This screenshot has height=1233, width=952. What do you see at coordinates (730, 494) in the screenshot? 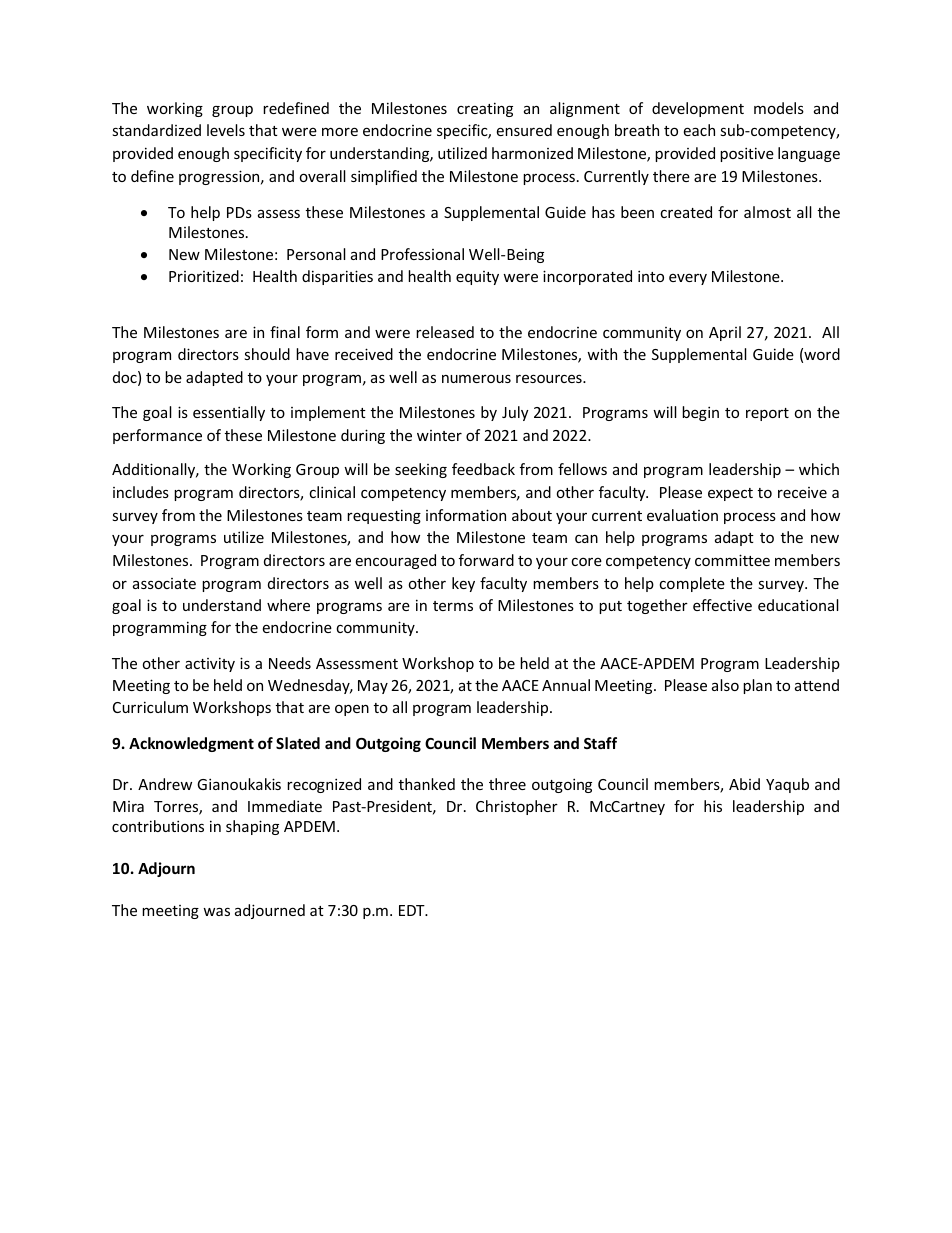
I see `expect` at bounding box center [730, 494].
